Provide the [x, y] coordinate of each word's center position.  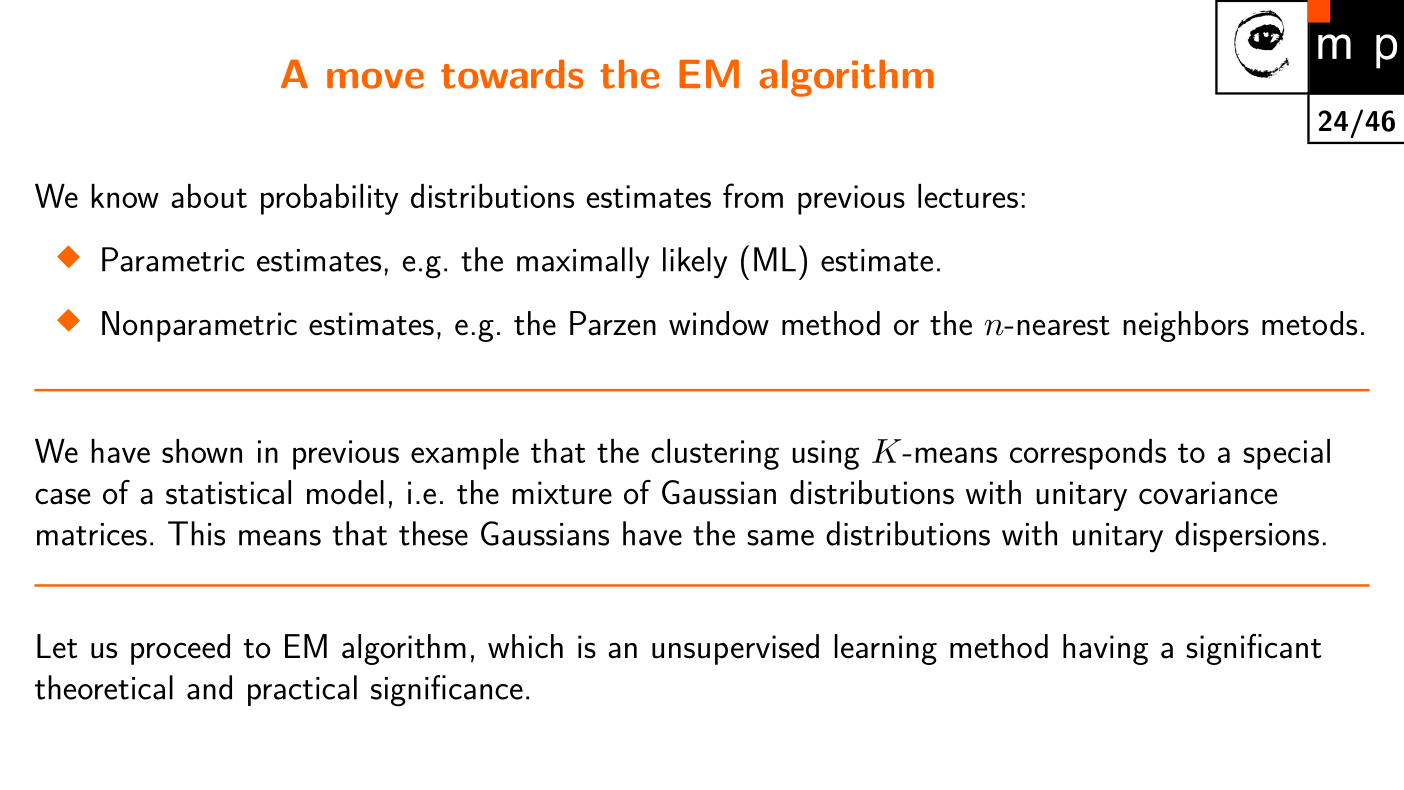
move [375, 78]
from [753, 195]
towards [512, 74]
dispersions [1247, 536]
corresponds [1088, 454]
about [209, 196]
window [719, 323]
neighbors [1186, 326]
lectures [968, 196]
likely [695, 263]
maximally [583, 263]
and [209, 687]
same [780, 538]
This [196, 533]
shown [202, 451]
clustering [715, 454]
